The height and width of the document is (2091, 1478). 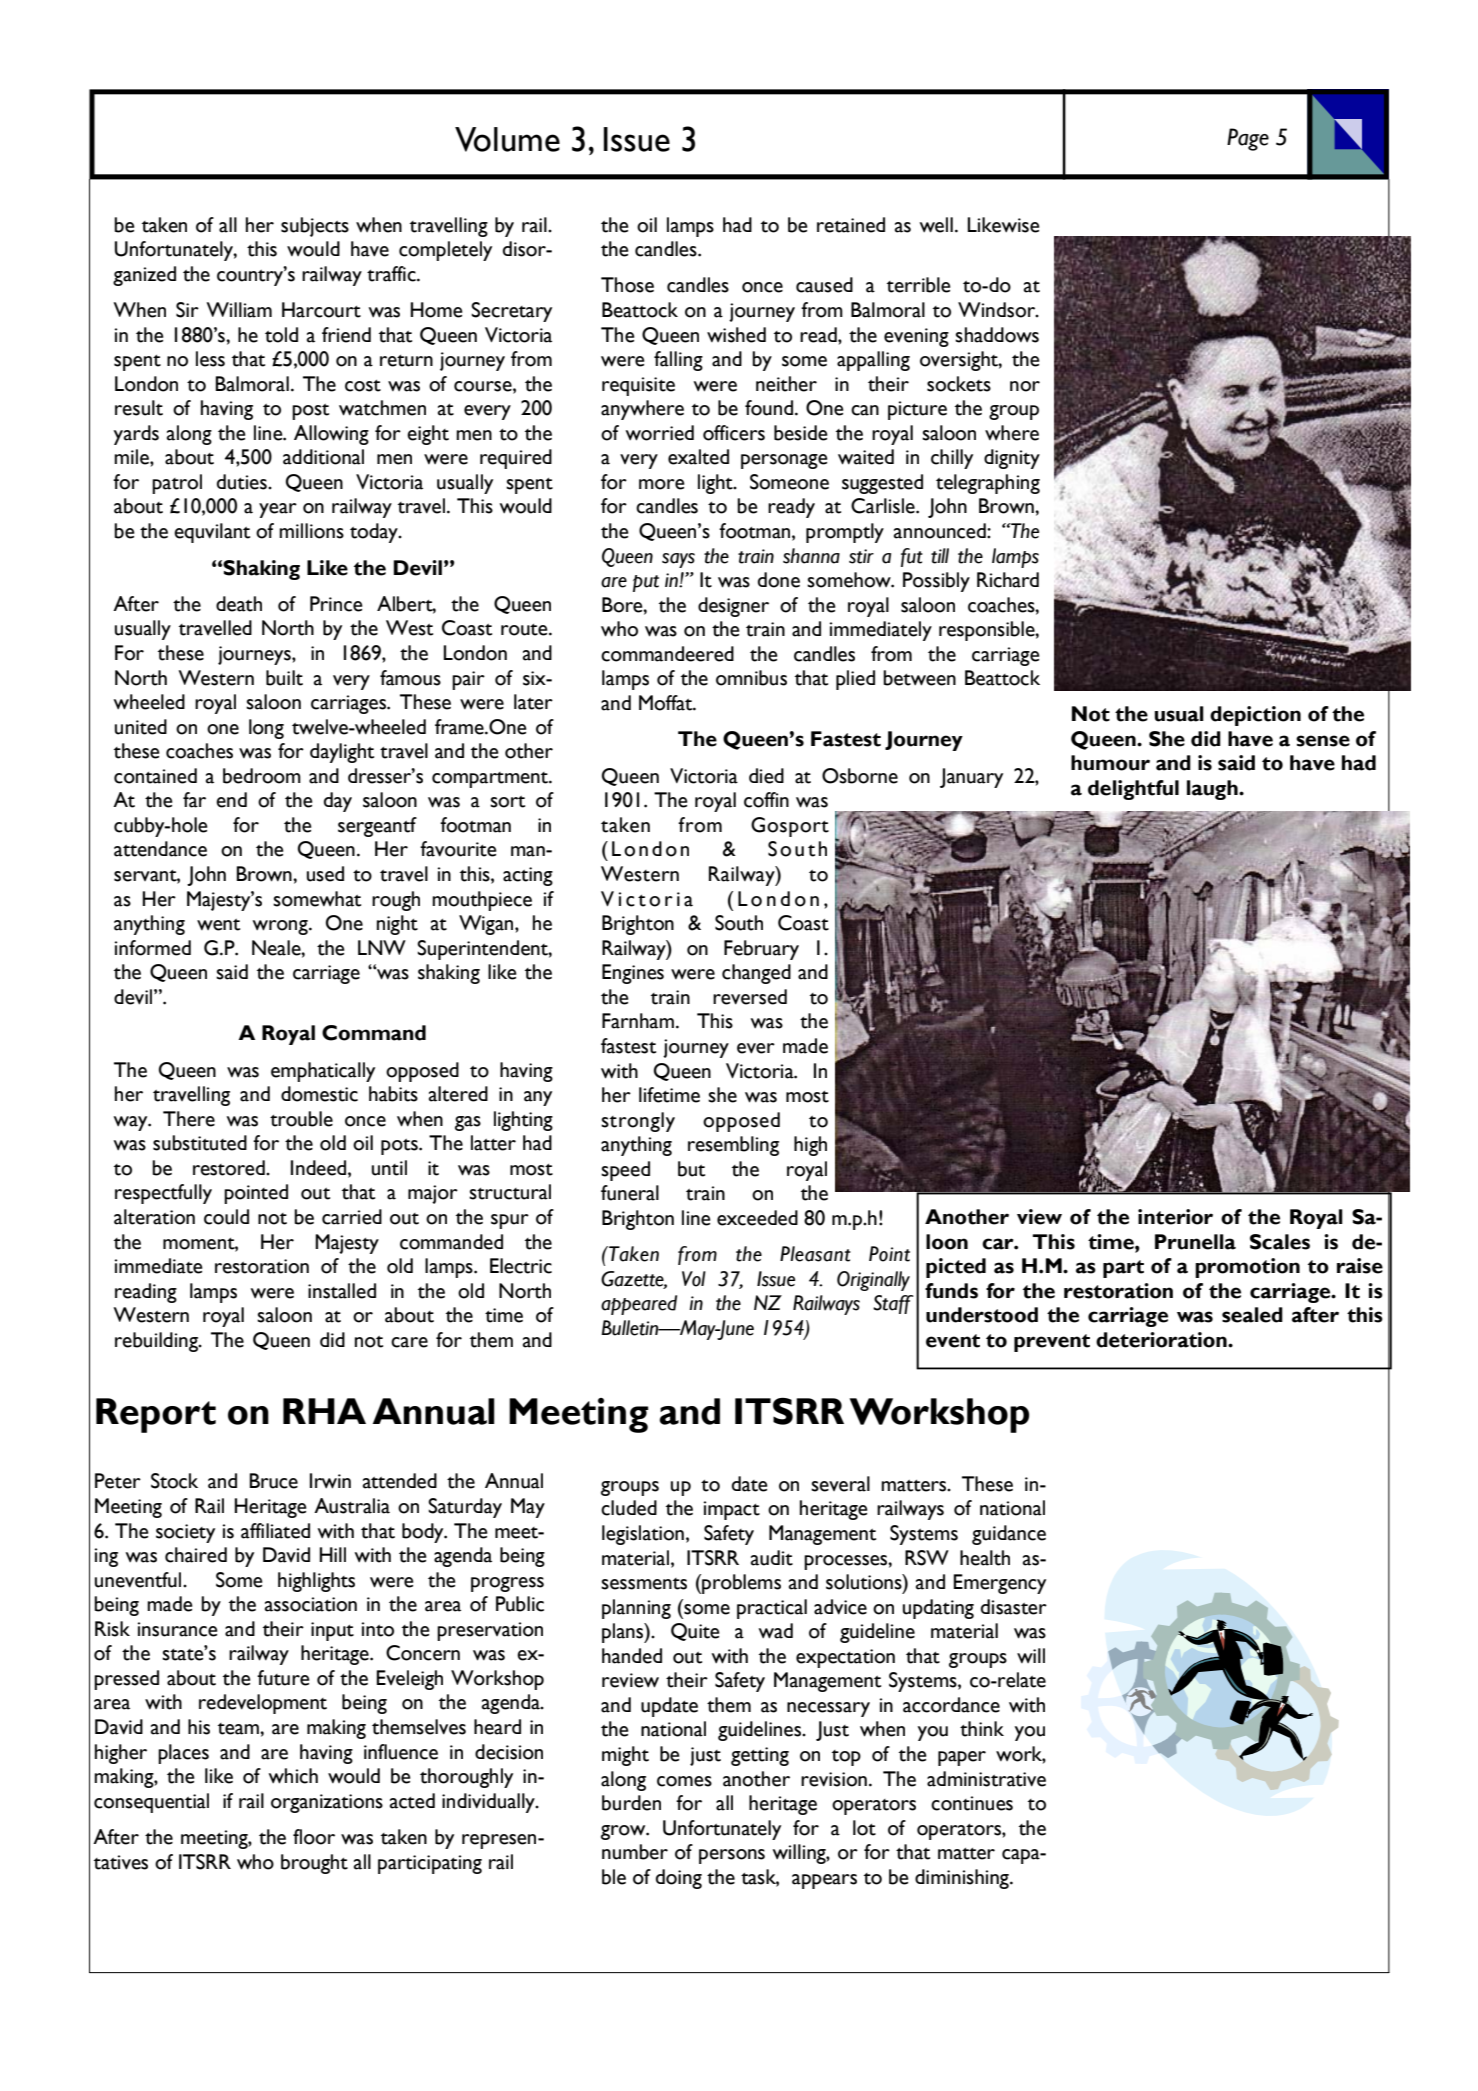 I want to click on depiction, so click(x=1255, y=716).
